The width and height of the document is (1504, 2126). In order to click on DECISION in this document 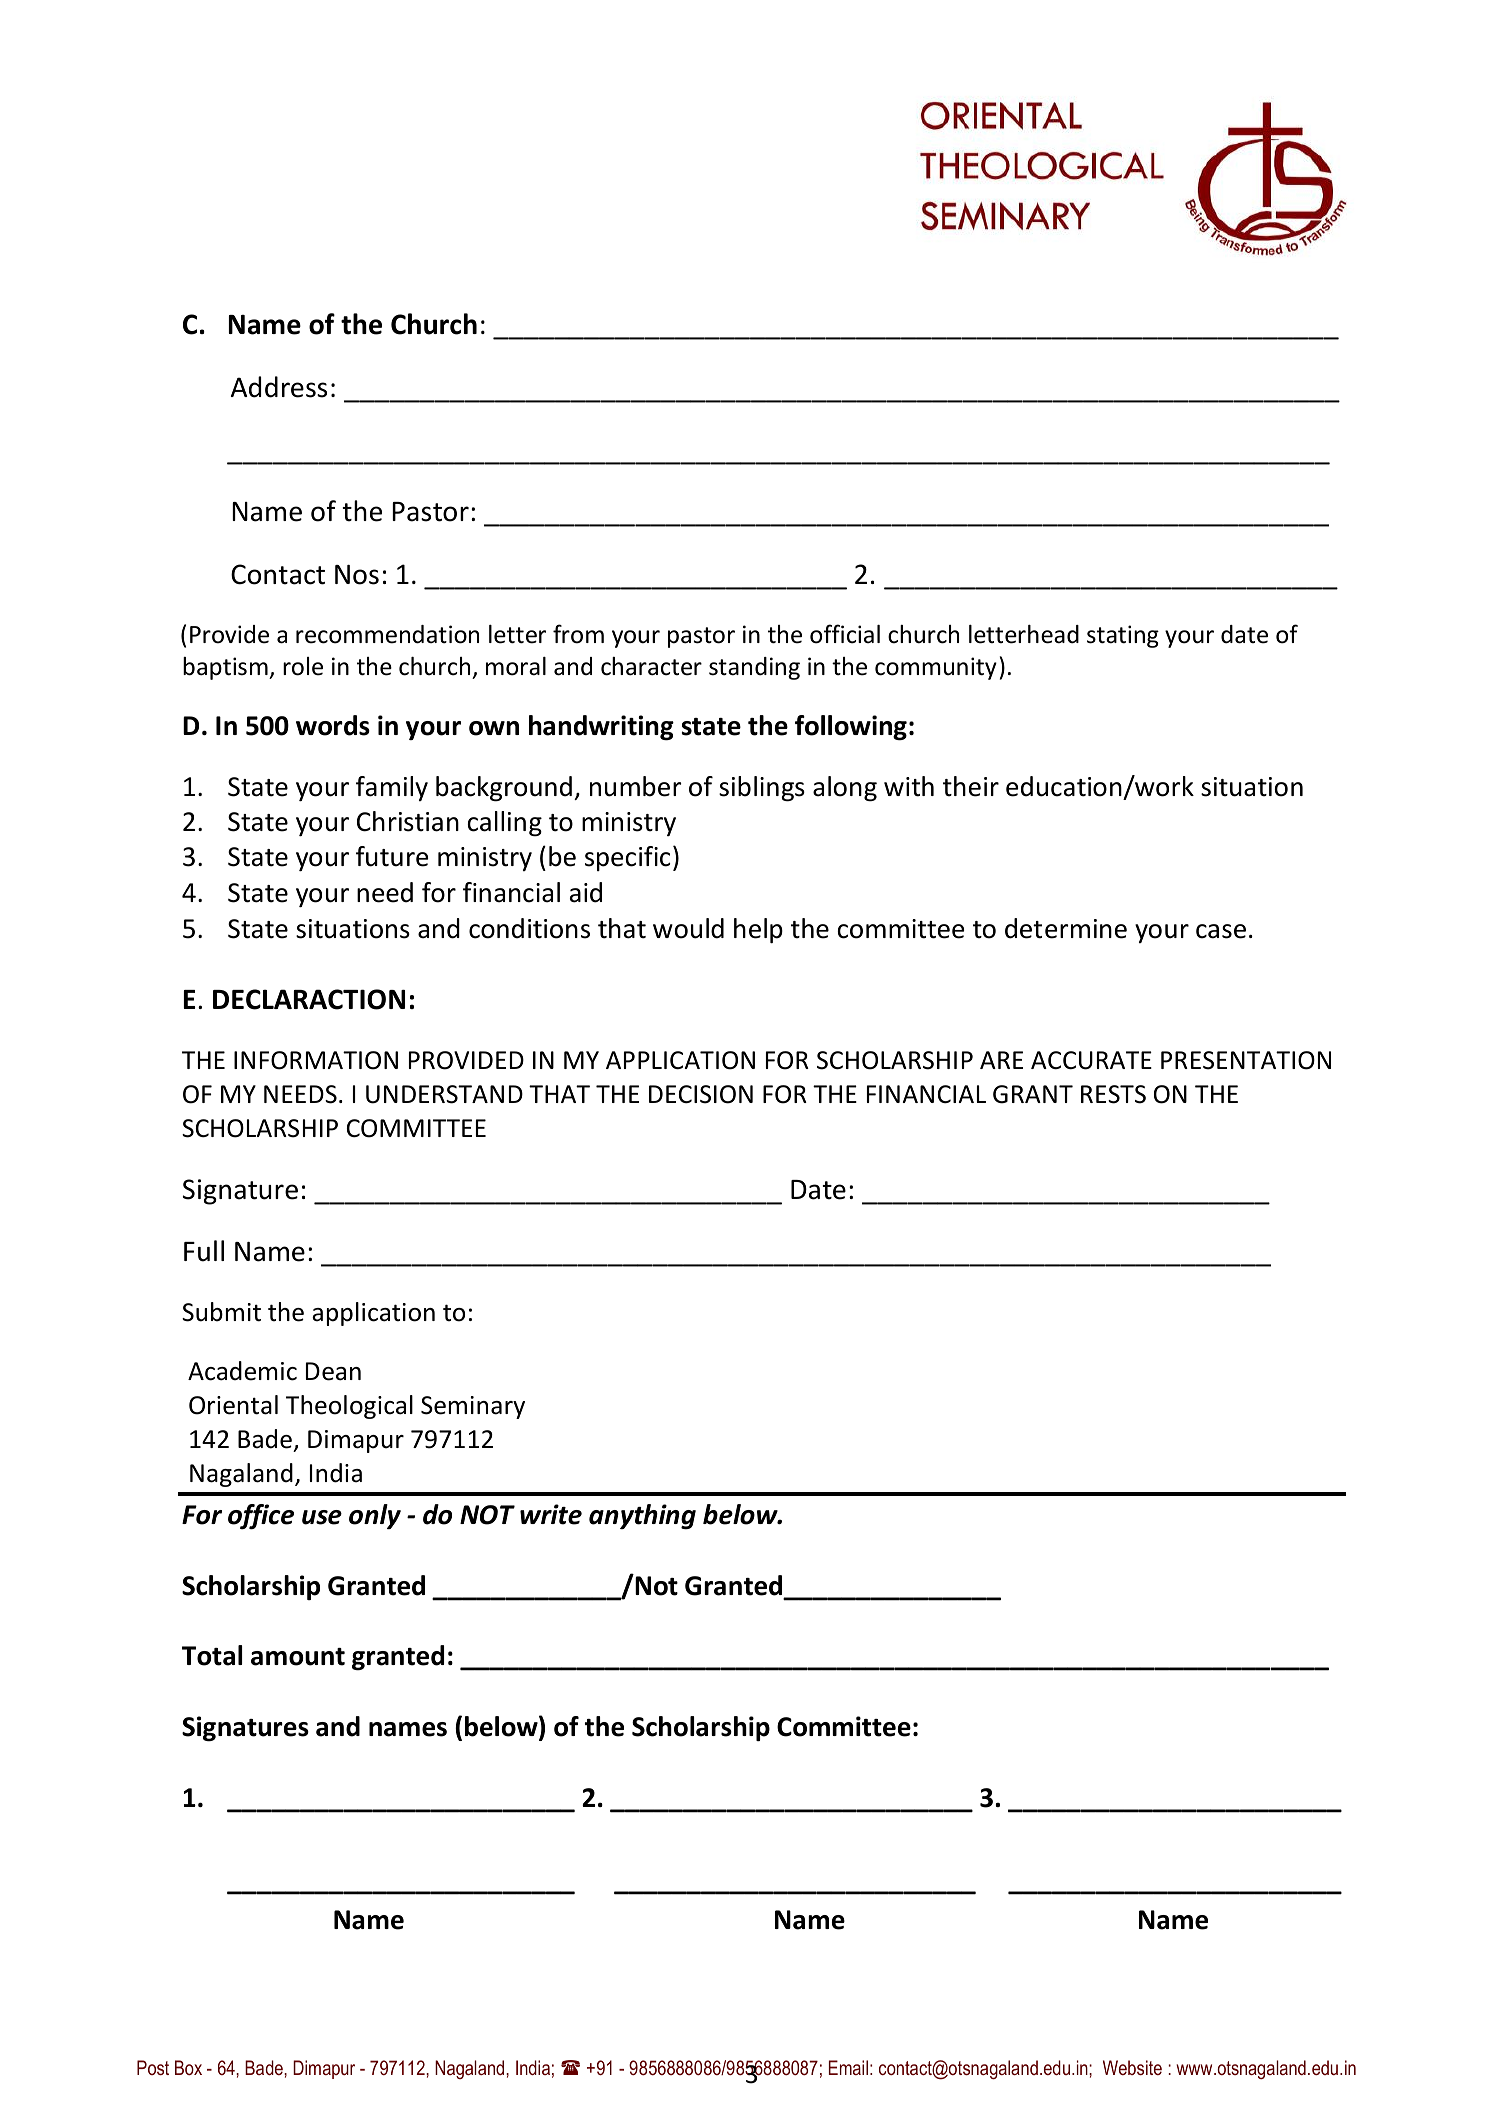, I will do `click(701, 1094)`.
